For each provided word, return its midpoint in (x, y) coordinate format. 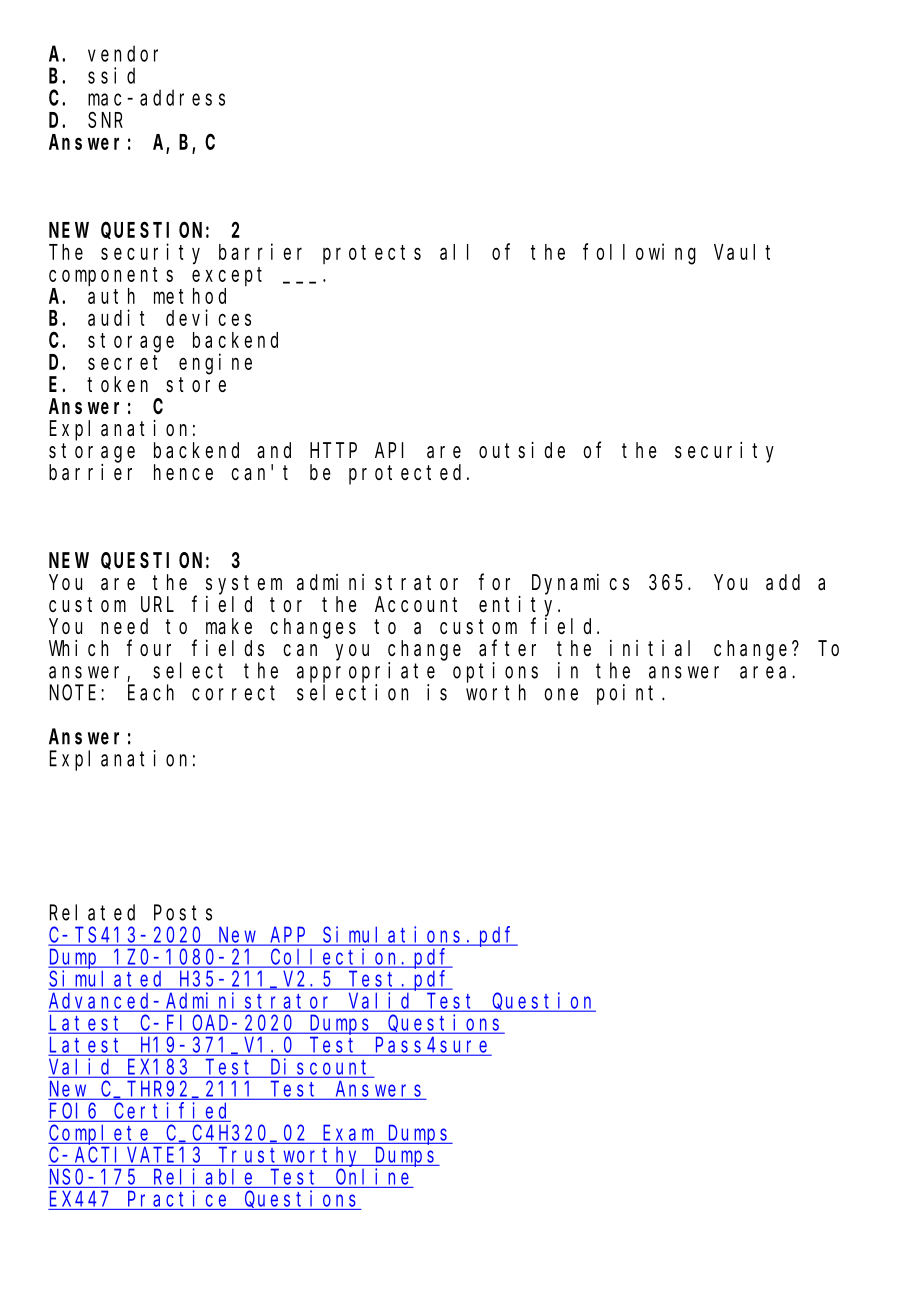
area (766, 672)
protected (408, 474)
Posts (183, 913)
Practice (177, 1198)
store (196, 385)
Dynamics (580, 584)
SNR (105, 120)
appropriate (366, 672)
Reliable (203, 1176)
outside (522, 450)
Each (151, 692)
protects (372, 254)
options (495, 672)
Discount (321, 1067)
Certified (170, 1110)
